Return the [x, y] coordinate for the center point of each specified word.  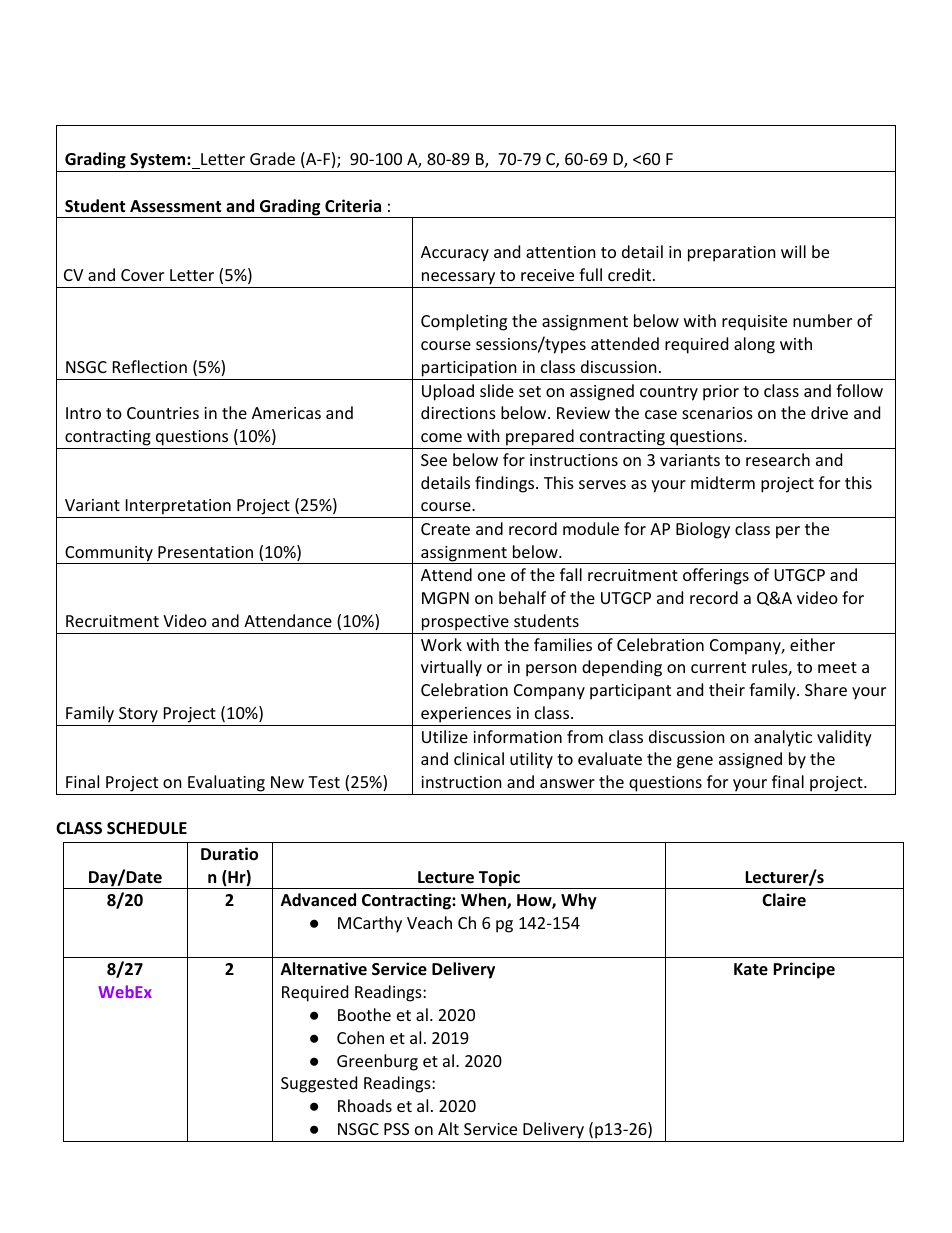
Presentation [205, 552]
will [793, 251]
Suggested [319, 1084]
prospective [465, 623]
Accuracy [455, 254]
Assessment [175, 206]
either [812, 644]
